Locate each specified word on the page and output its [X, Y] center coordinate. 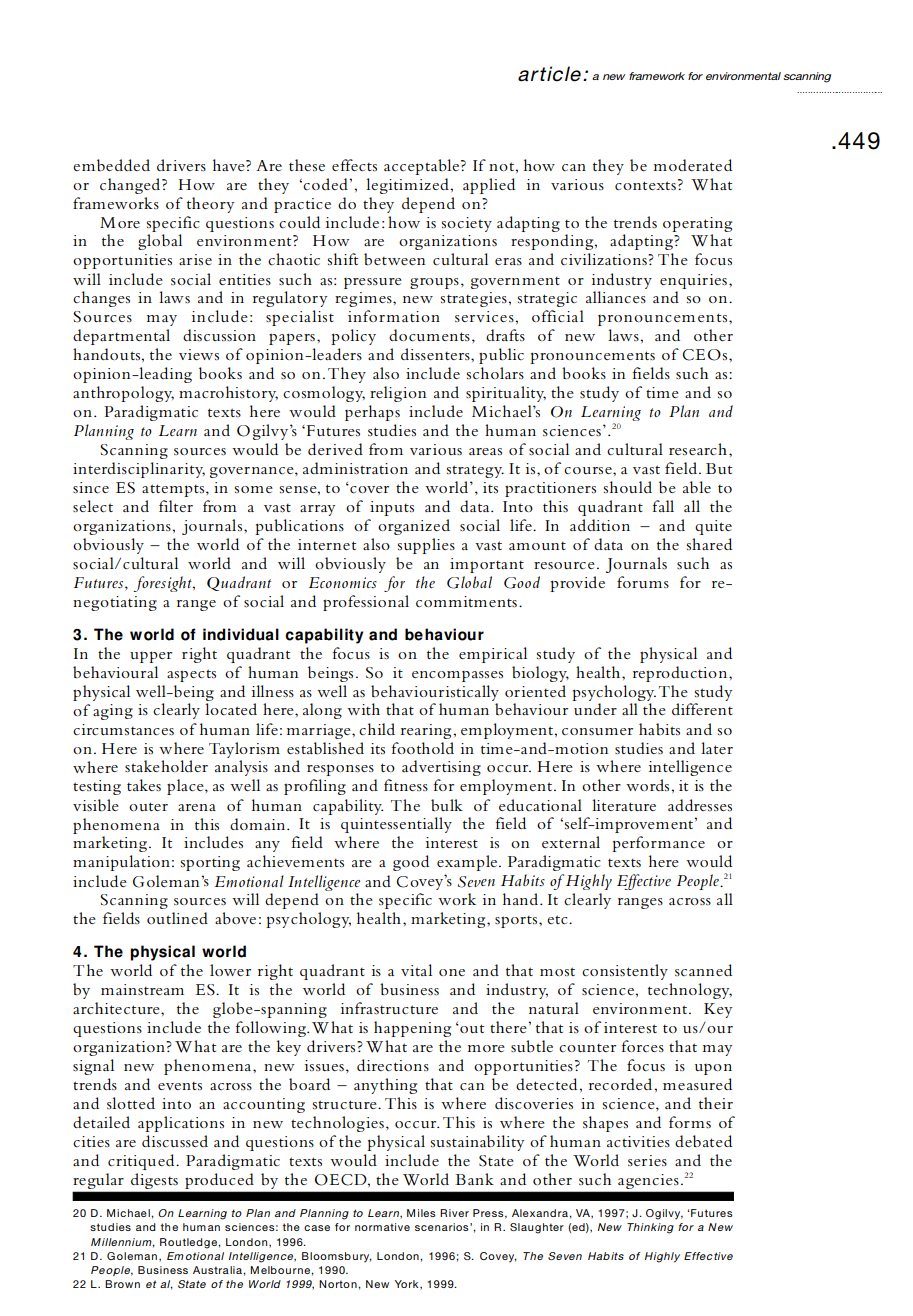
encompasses [457, 676]
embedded [111, 165]
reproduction [681, 674]
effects [354, 165]
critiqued [142, 1162]
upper [151, 657]
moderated [693, 165]
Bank [474, 1179]
